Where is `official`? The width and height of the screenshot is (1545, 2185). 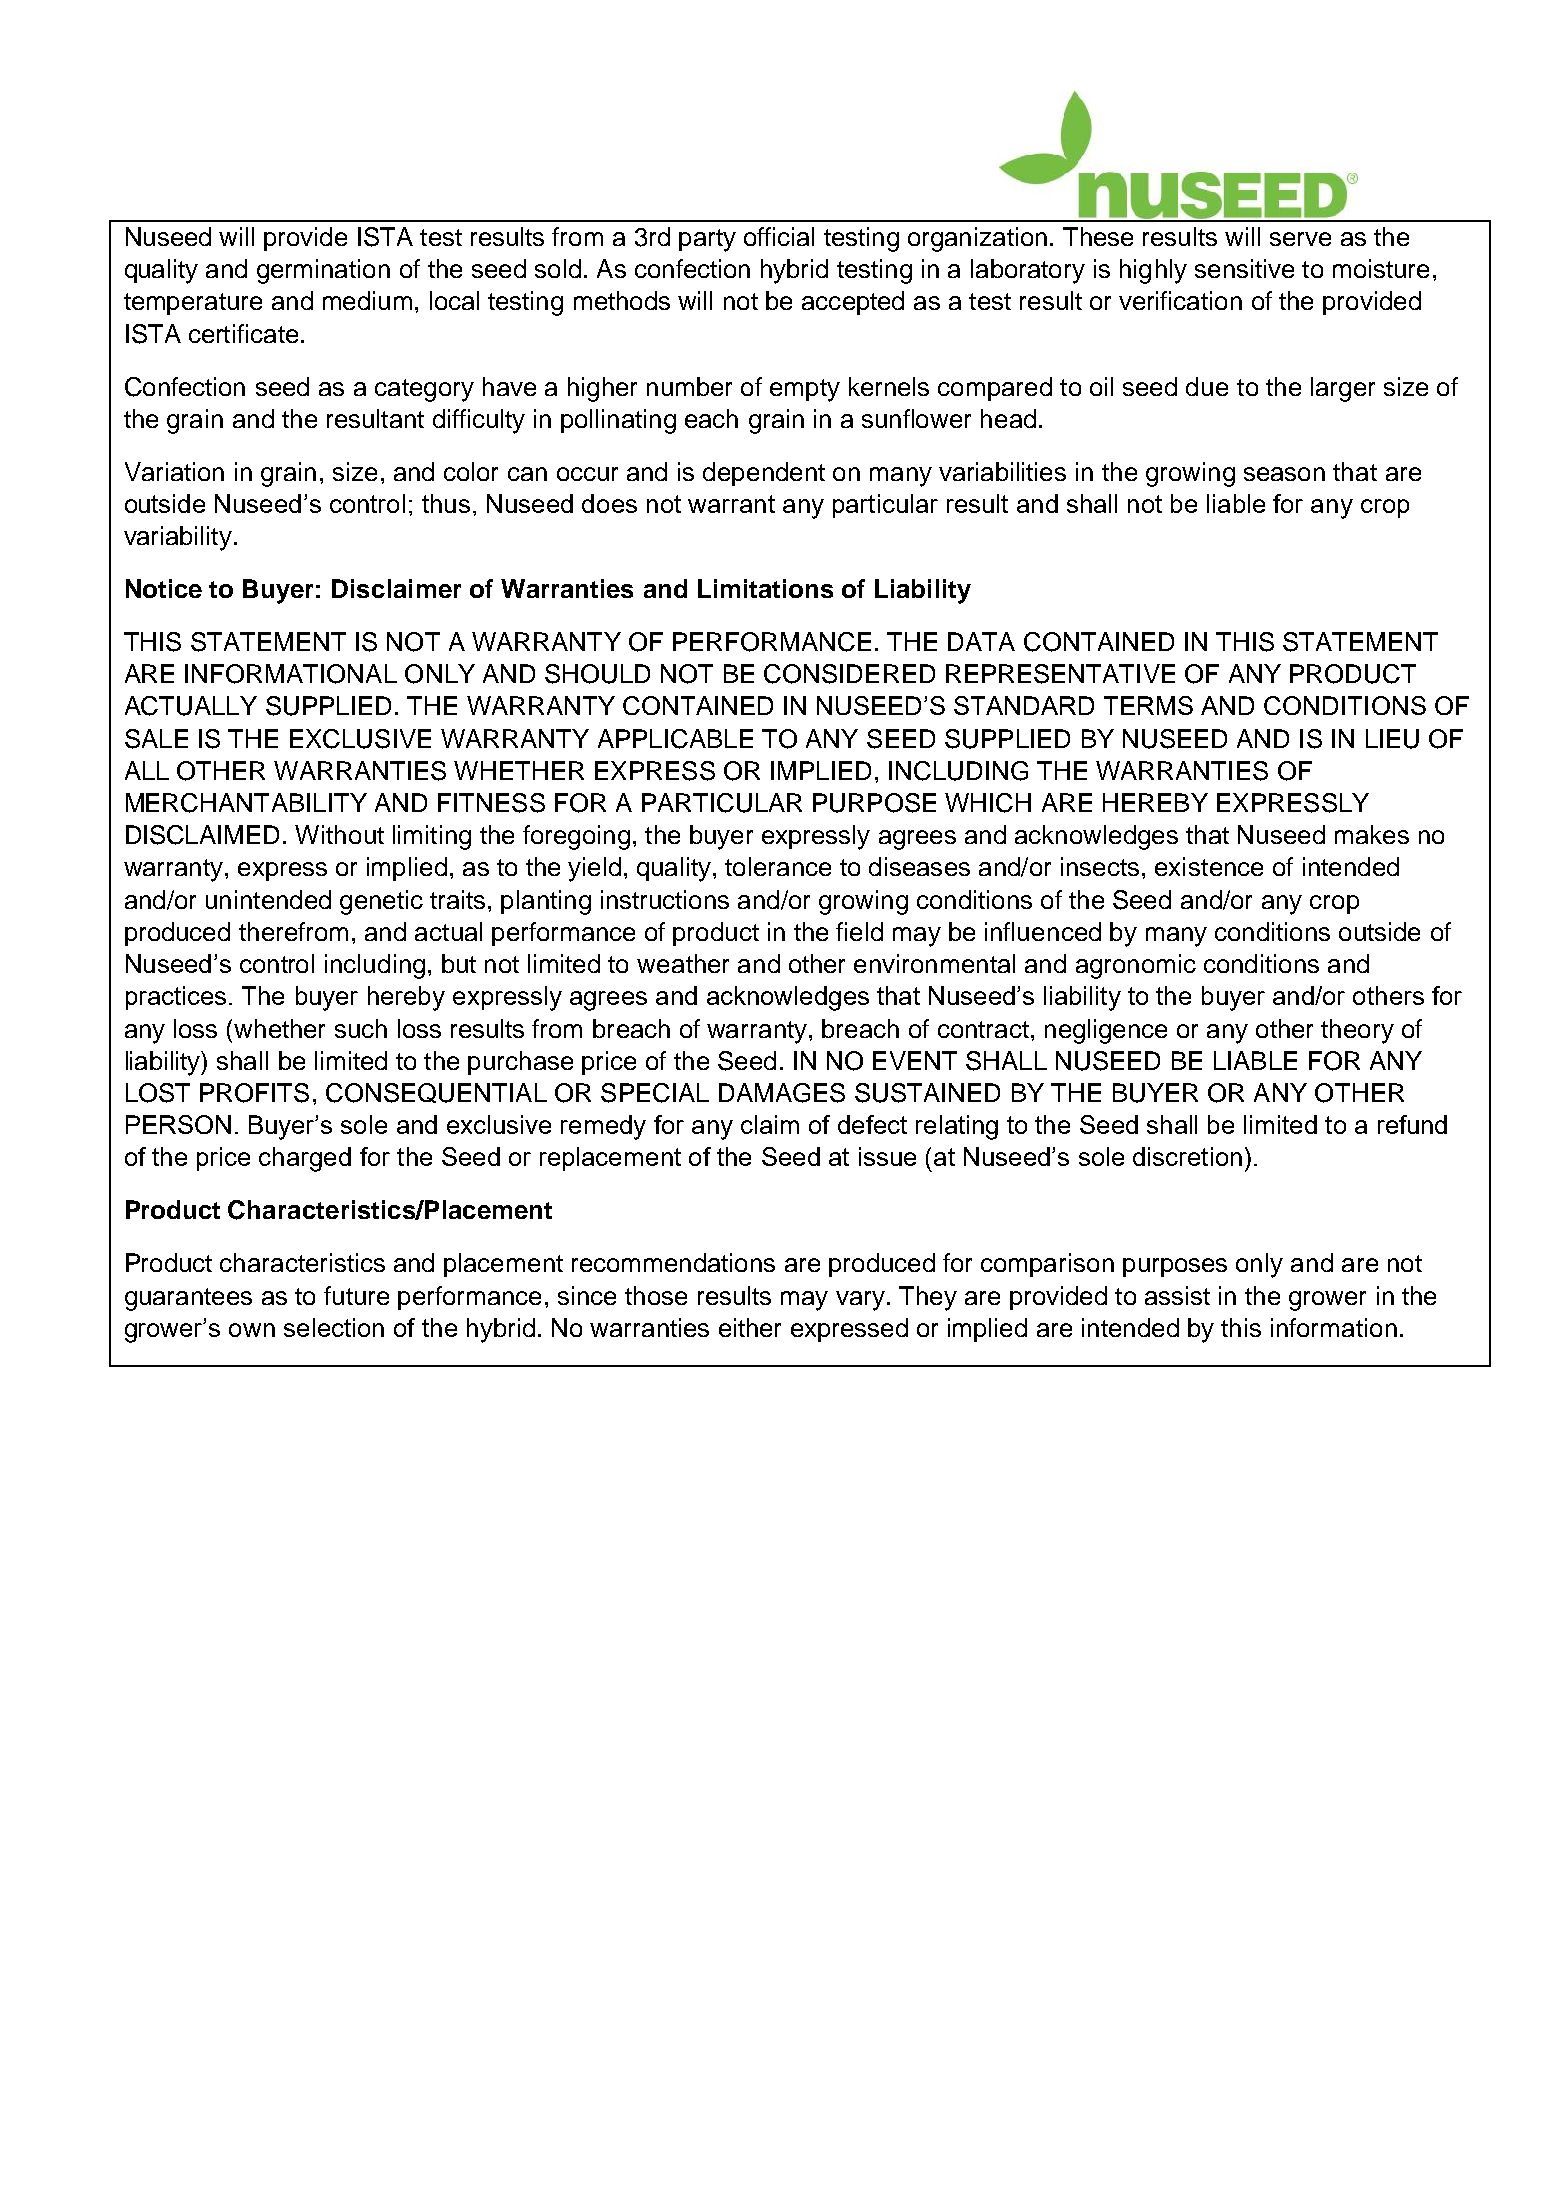 official is located at coordinates (779, 236).
